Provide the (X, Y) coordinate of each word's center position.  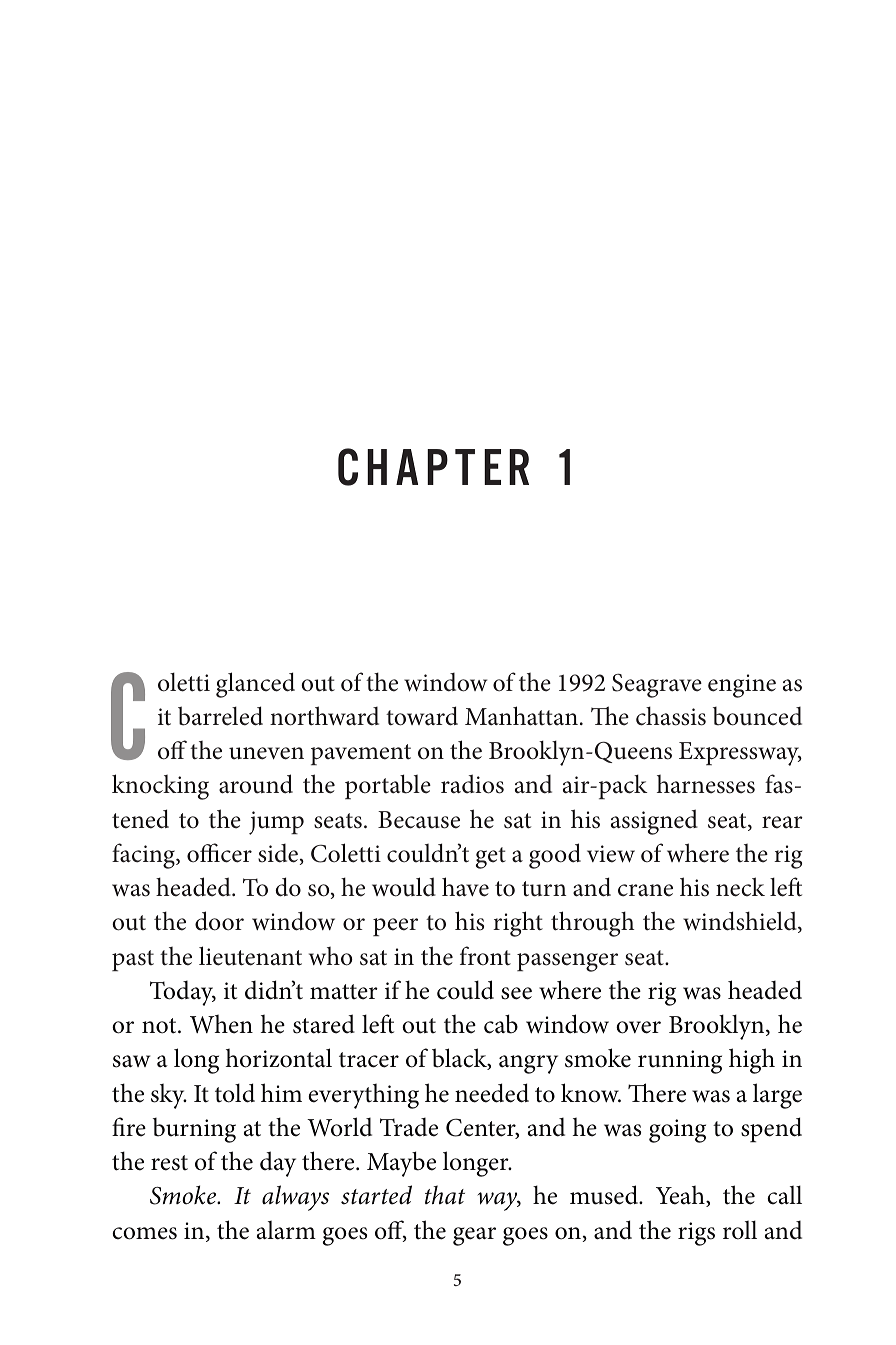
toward (422, 716)
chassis (671, 716)
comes (144, 1233)
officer (219, 853)
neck (740, 887)
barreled (220, 716)
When (221, 1024)
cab (501, 1024)
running (680, 1062)
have (465, 887)
